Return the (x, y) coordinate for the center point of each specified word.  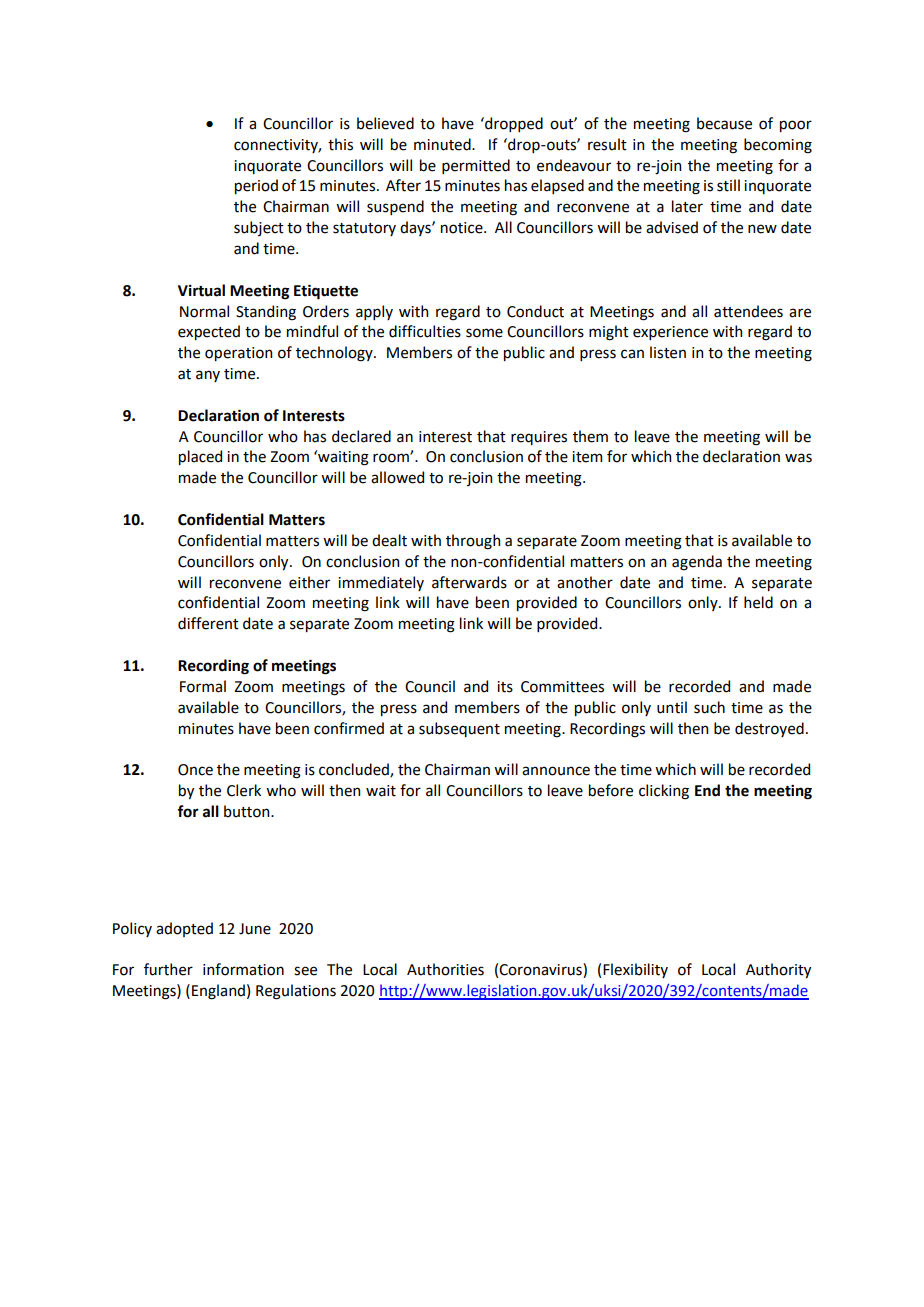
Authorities (445, 969)
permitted (476, 166)
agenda (697, 563)
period (256, 186)
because (724, 123)
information (243, 969)
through (473, 542)
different (208, 623)
